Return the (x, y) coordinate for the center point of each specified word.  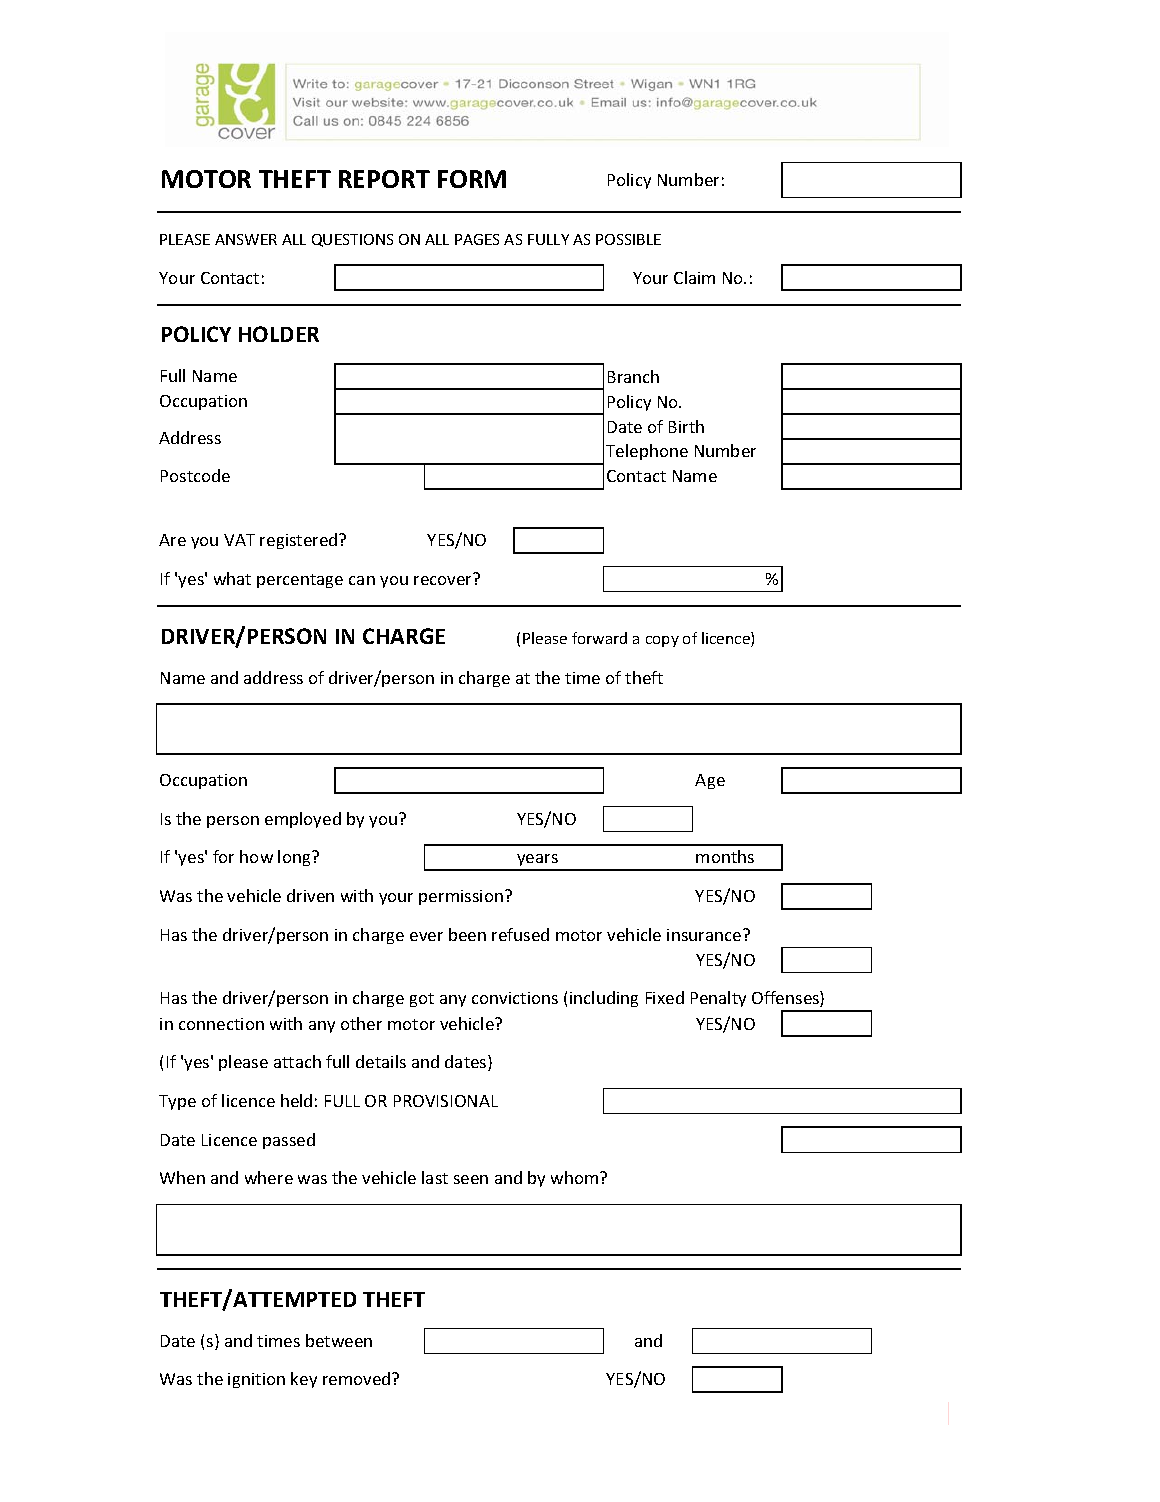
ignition (256, 1380)
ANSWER (246, 239)
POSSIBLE (628, 239)
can (362, 580)
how (256, 856)
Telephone (647, 452)
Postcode (195, 475)
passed (289, 1141)
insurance (705, 935)
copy (662, 641)
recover (442, 580)
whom (576, 1177)
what (232, 578)
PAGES (477, 239)
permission (461, 897)
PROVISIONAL (446, 1101)
